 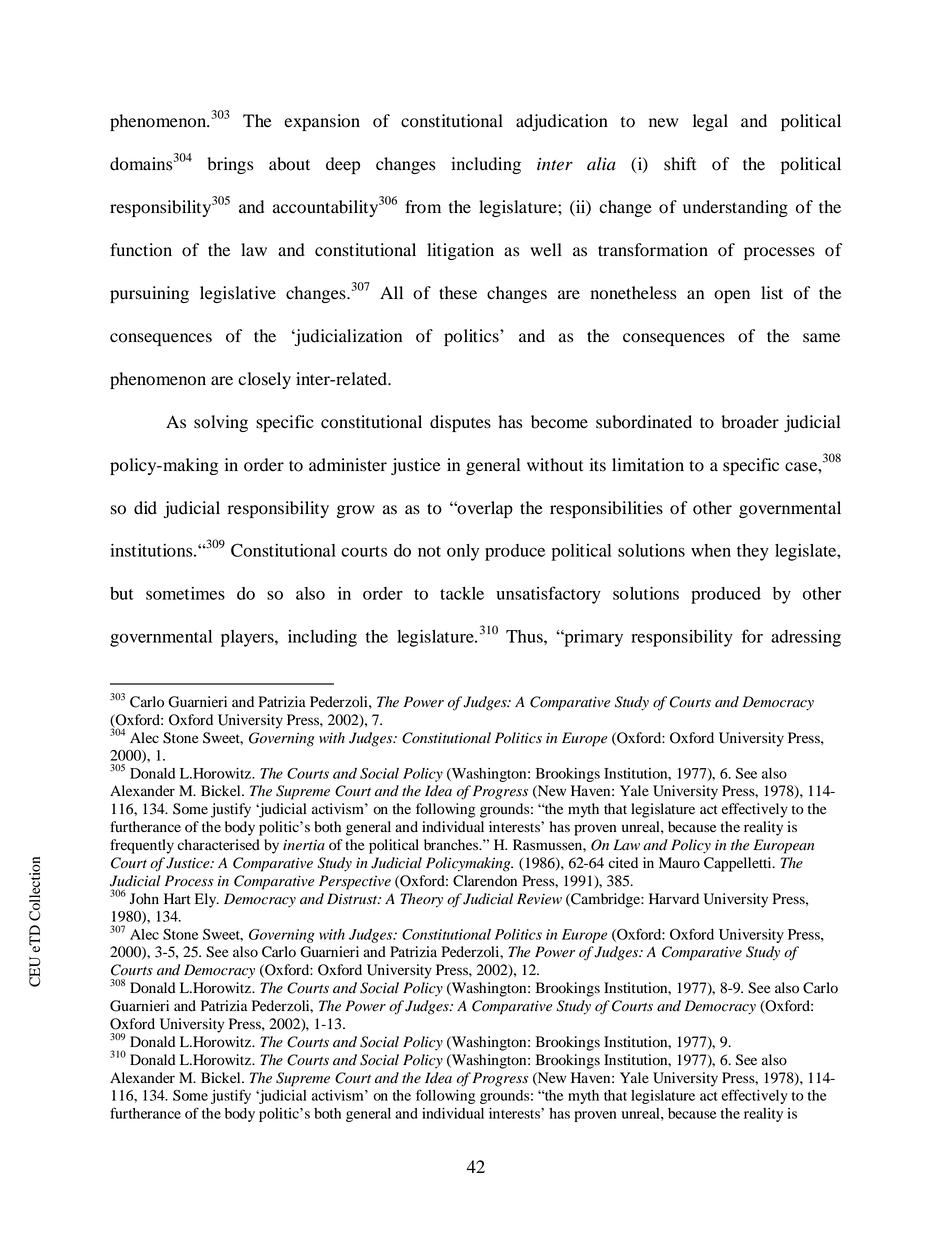 What do you see at coordinates (710, 122) in the screenshot?
I see `legal` at bounding box center [710, 122].
